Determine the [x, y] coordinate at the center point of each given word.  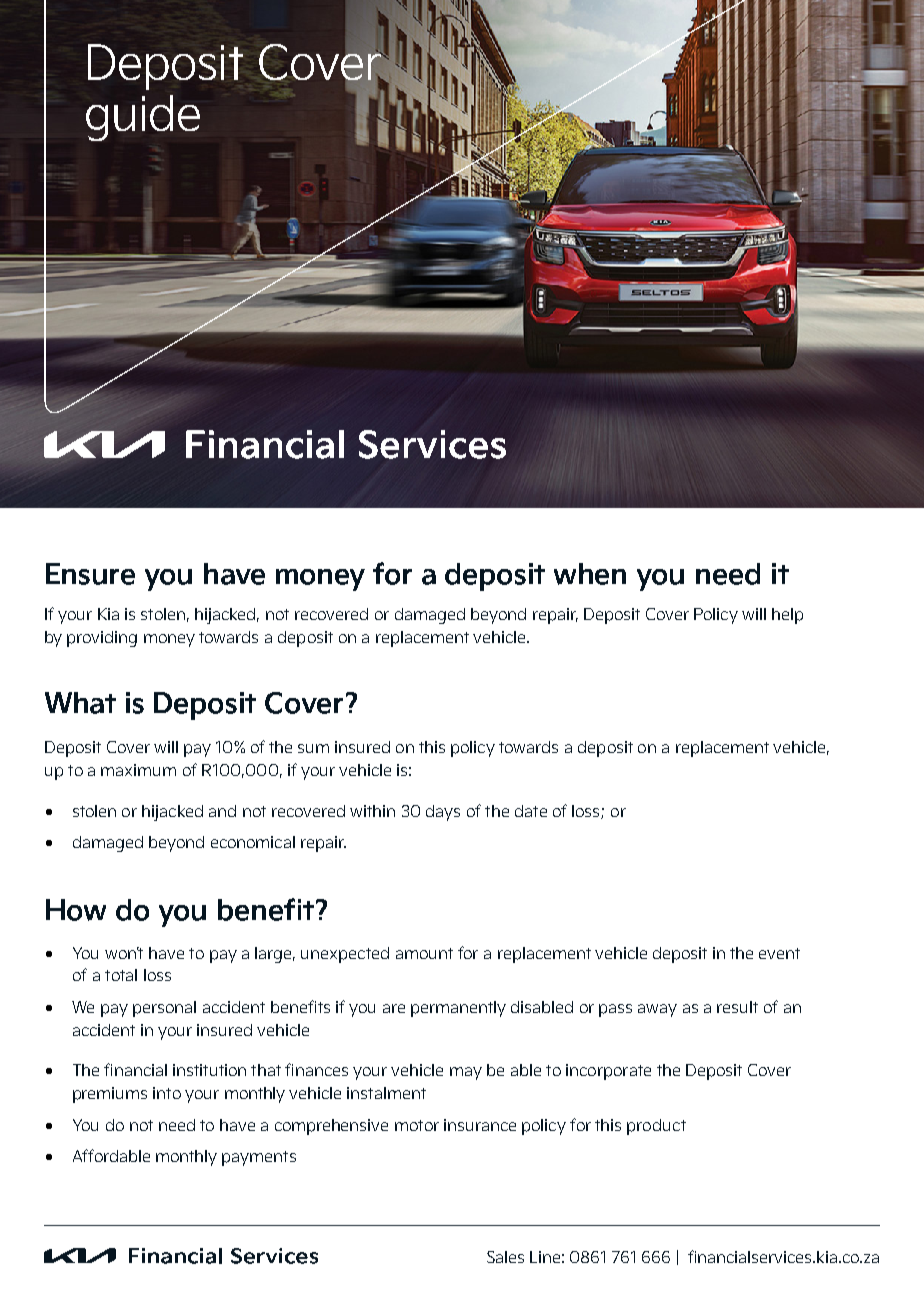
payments [259, 1158]
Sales [505, 1257]
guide [143, 118]
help [787, 616]
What [80, 703]
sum [313, 748]
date [531, 811]
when [590, 574]
